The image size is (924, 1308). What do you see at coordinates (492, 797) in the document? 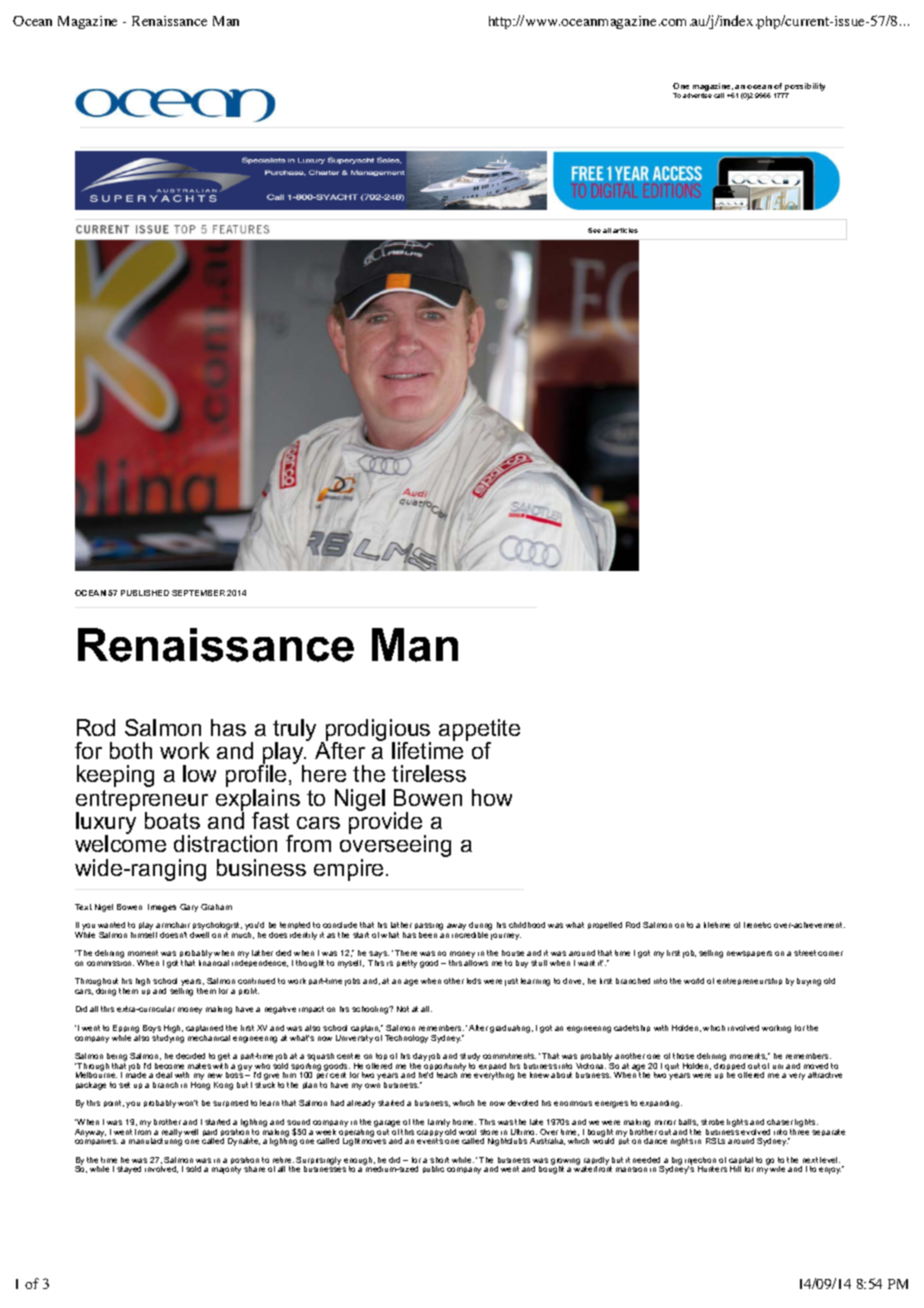
I see `how` at bounding box center [492, 797].
